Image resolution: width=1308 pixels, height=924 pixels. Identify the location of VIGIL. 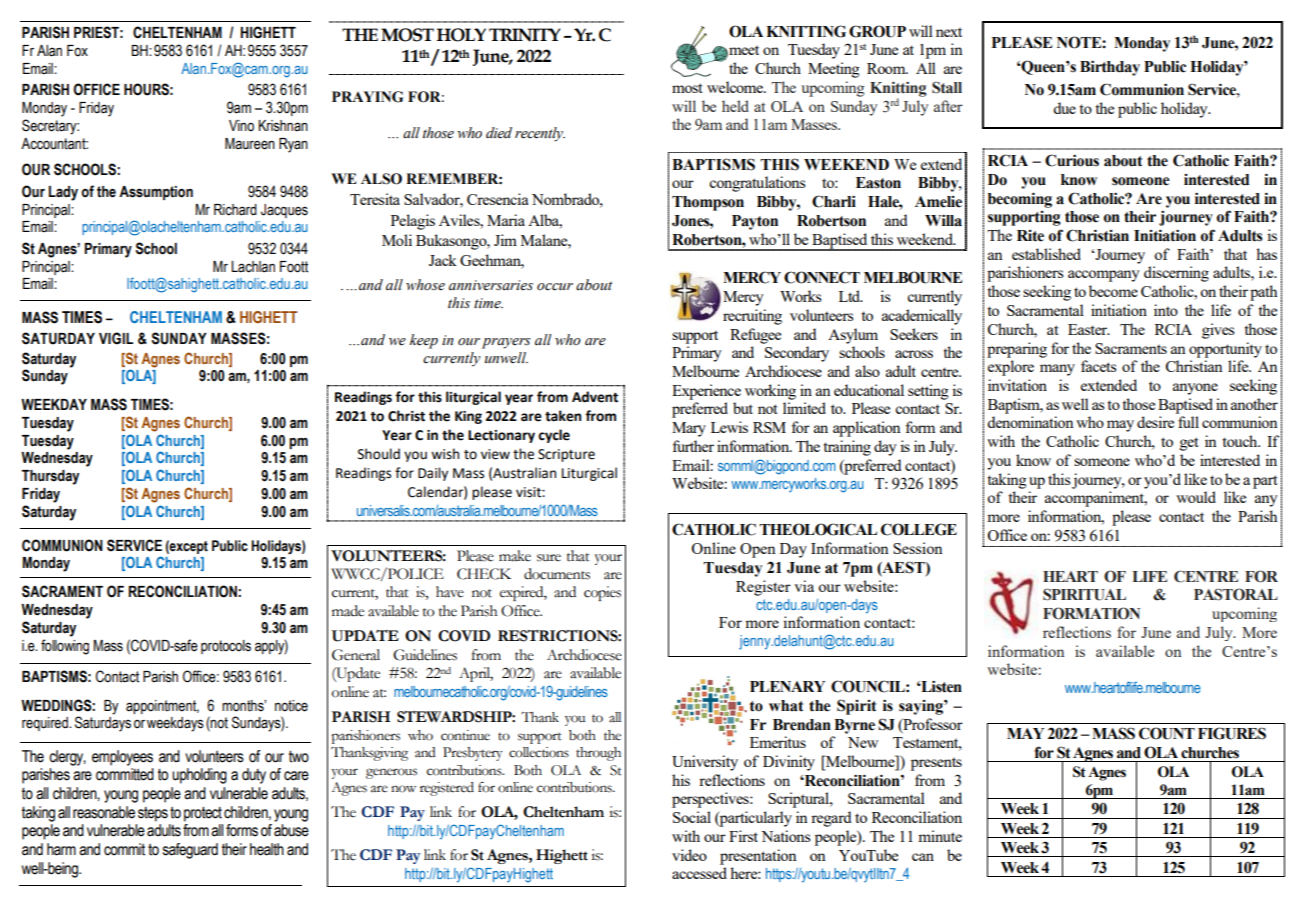
(116, 338).
